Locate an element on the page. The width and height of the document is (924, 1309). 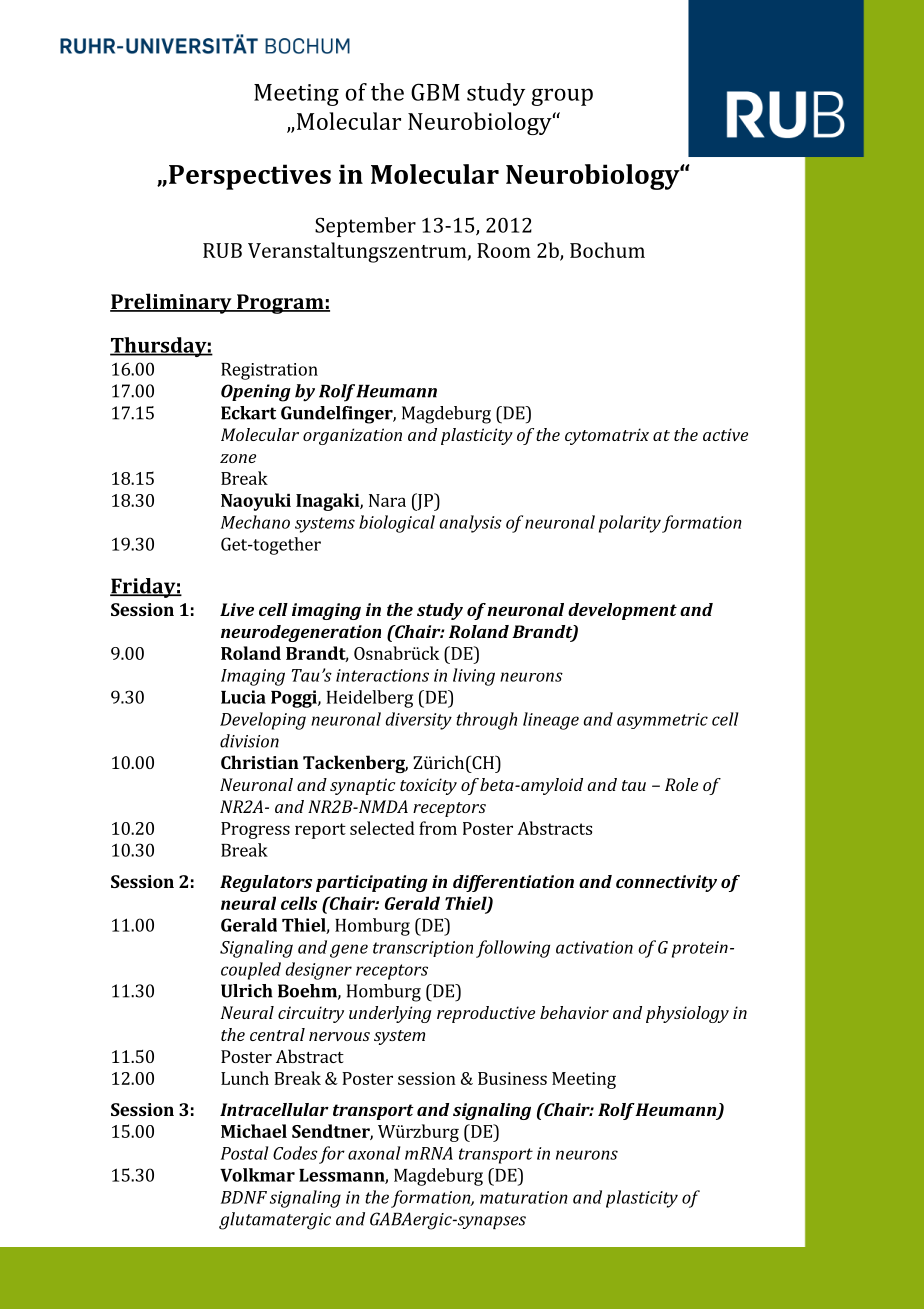
BDNF is located at coordinates (244, 1197).
